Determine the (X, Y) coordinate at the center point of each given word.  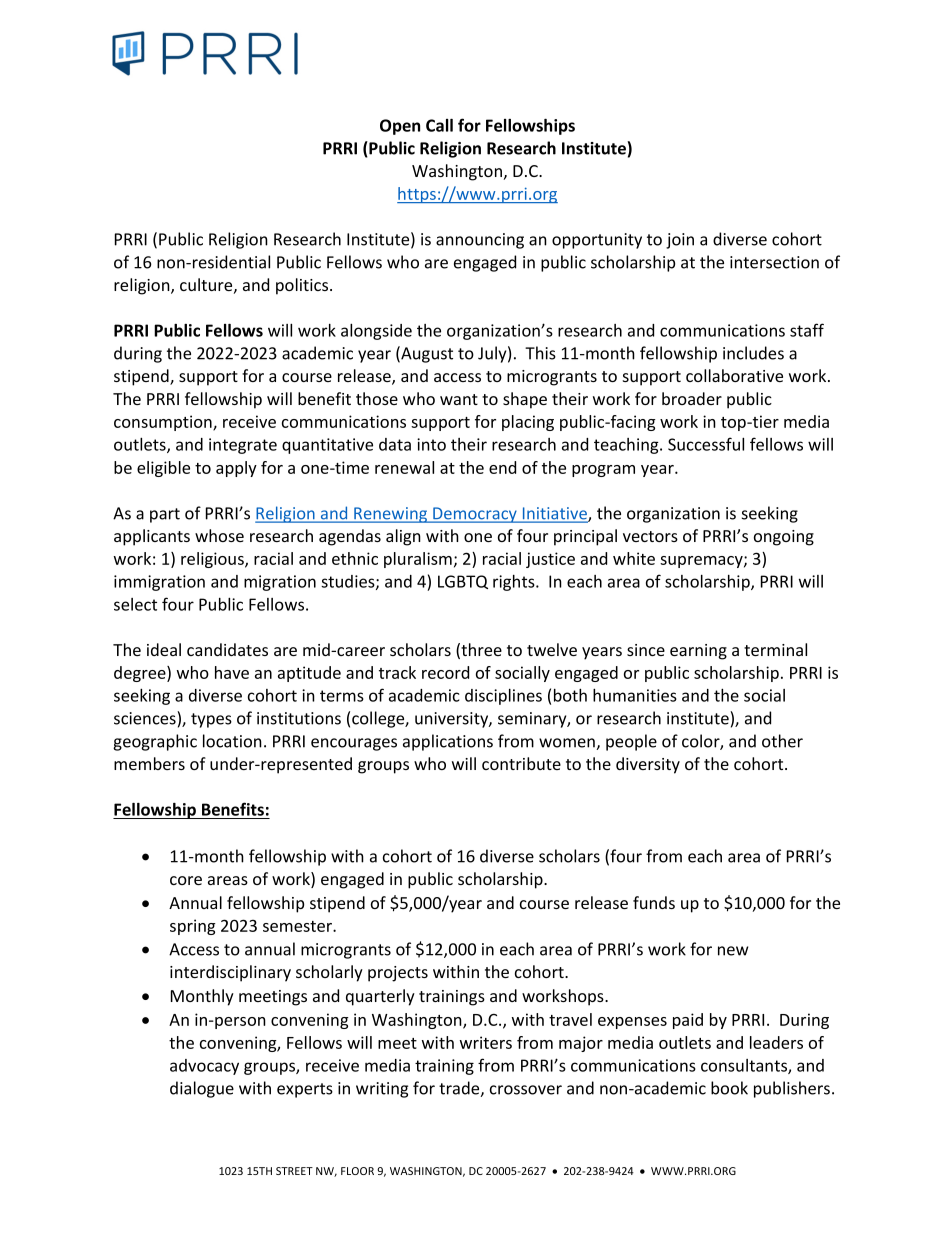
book (729, 1088)
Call (439, 125)
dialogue (202, 1089)
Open (400, 127)
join (680, 241)
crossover (526, 1090)
